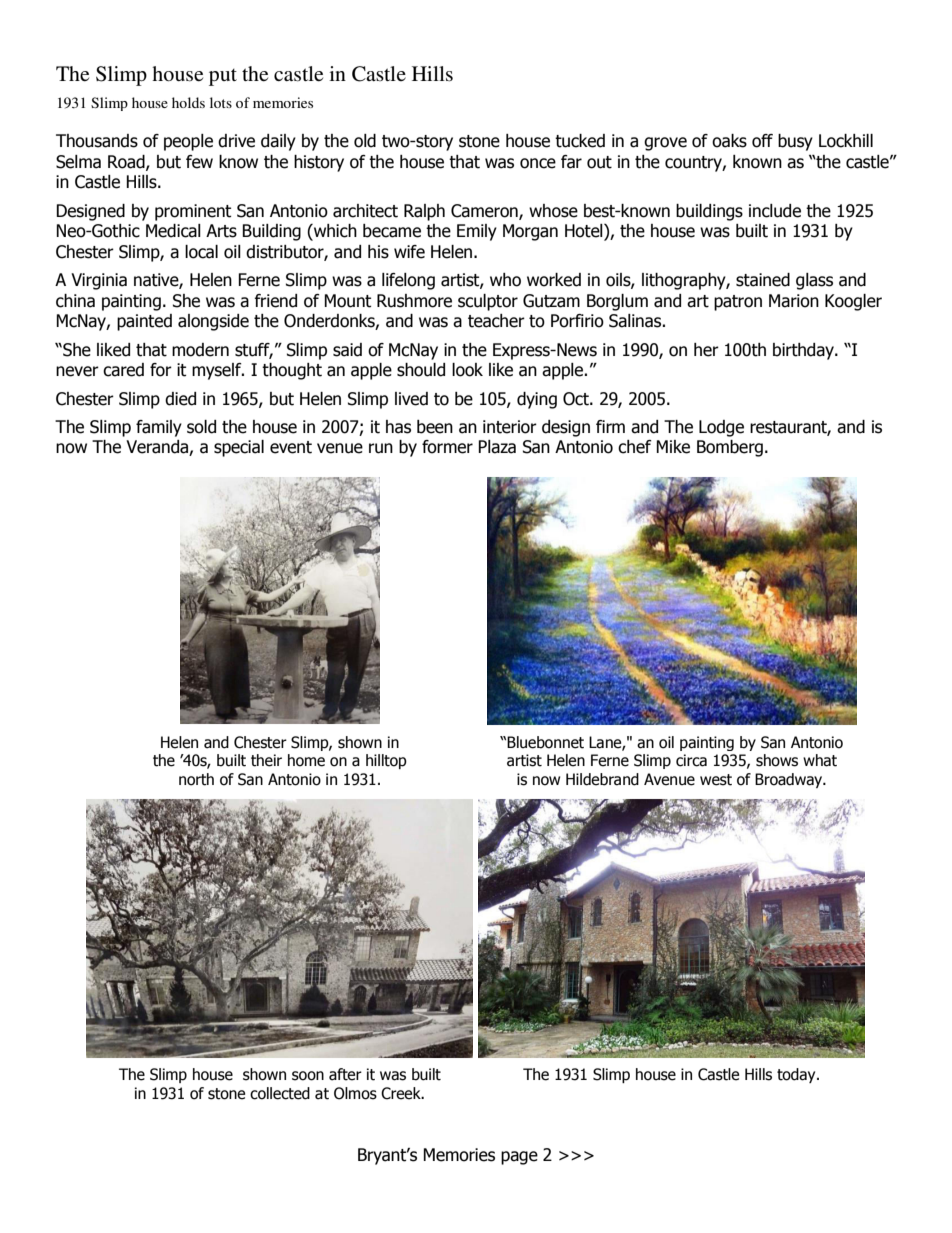 The width and height of the page is (952, 1233). What do you see at coordinates (188, 102) in the page?
I see `holds` at bounding box center [188, 102].
